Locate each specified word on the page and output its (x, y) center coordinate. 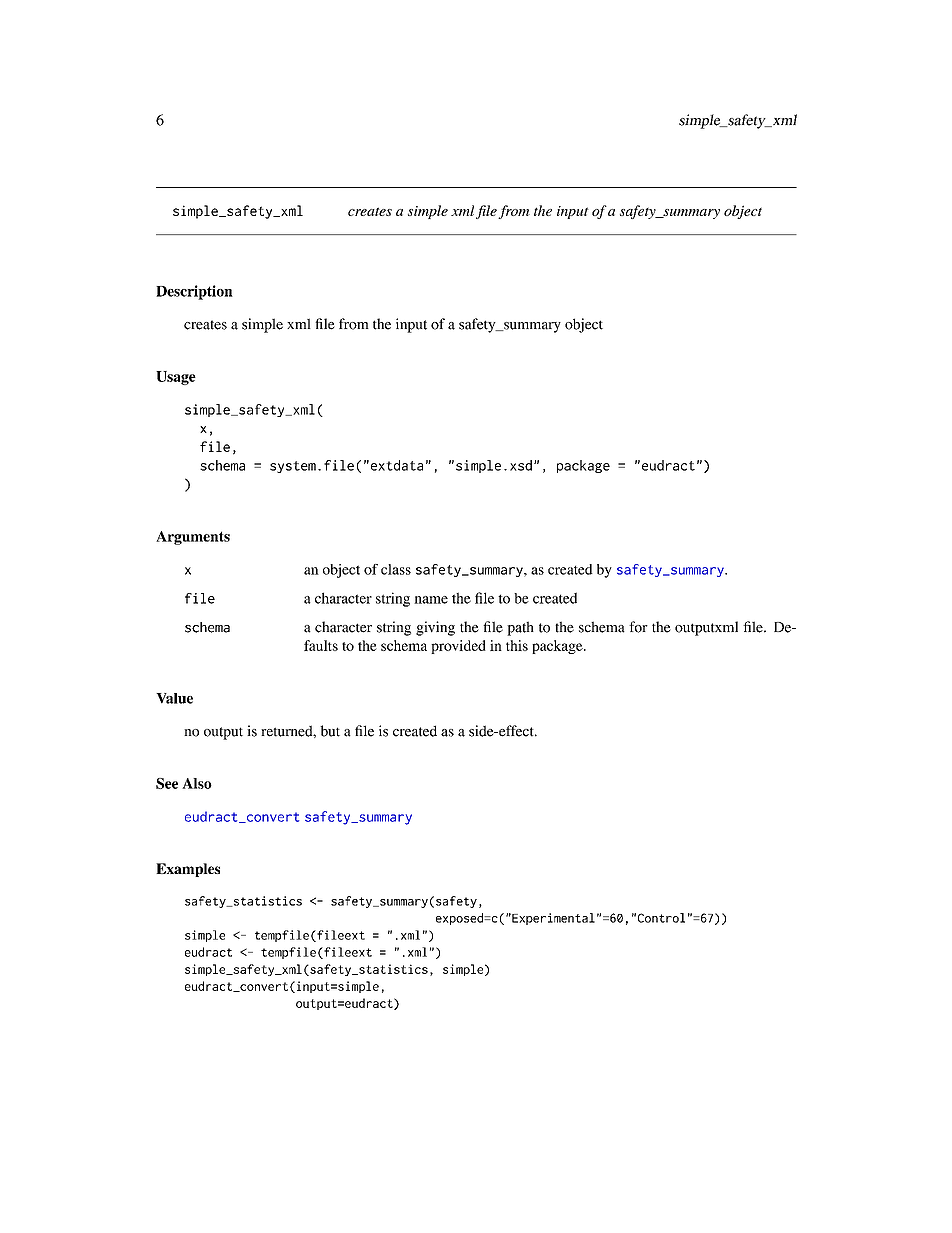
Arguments (193, 538)
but (330, 731)
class (396, 569)
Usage (176, 378)
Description (194, 292)
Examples (188, 870)
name (431, 600)
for (638, 627)
